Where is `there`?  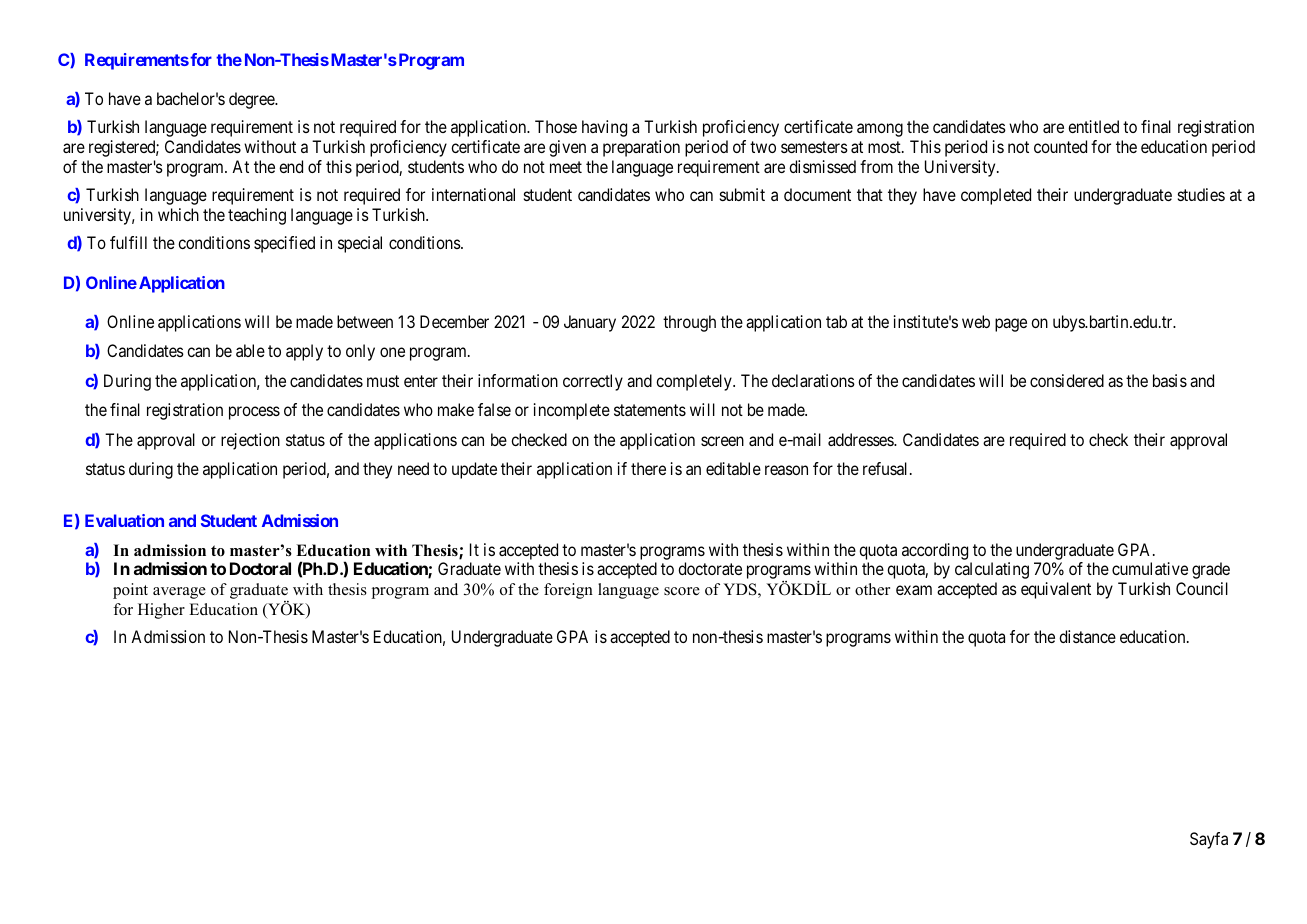 there is located at coordinates (648, 468).
